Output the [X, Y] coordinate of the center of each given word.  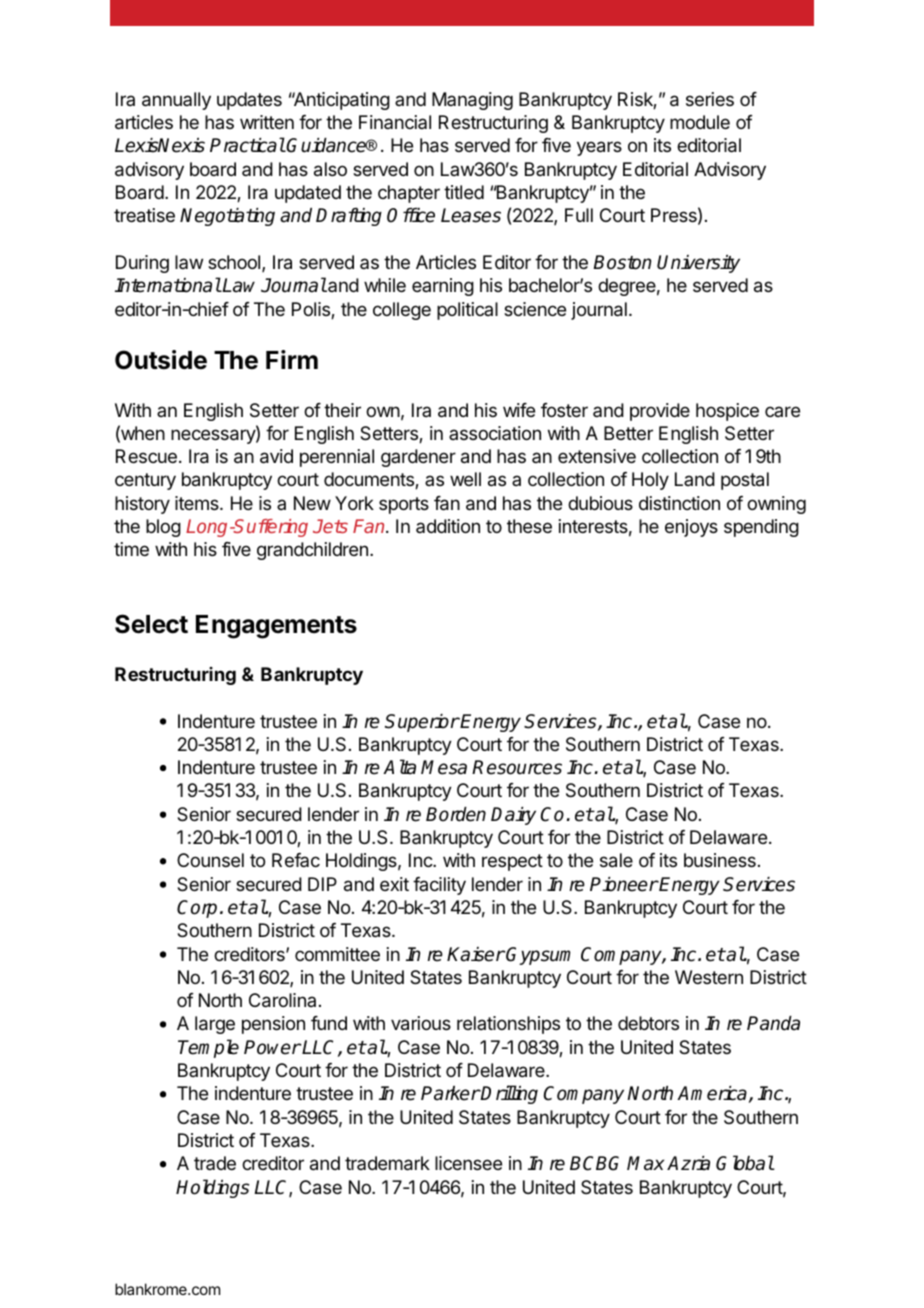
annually [176, 101]
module [700, 122]
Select [151, 624]
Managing [472, 101]
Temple [208, 1048]
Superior [422, 723]
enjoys [691, 528]
